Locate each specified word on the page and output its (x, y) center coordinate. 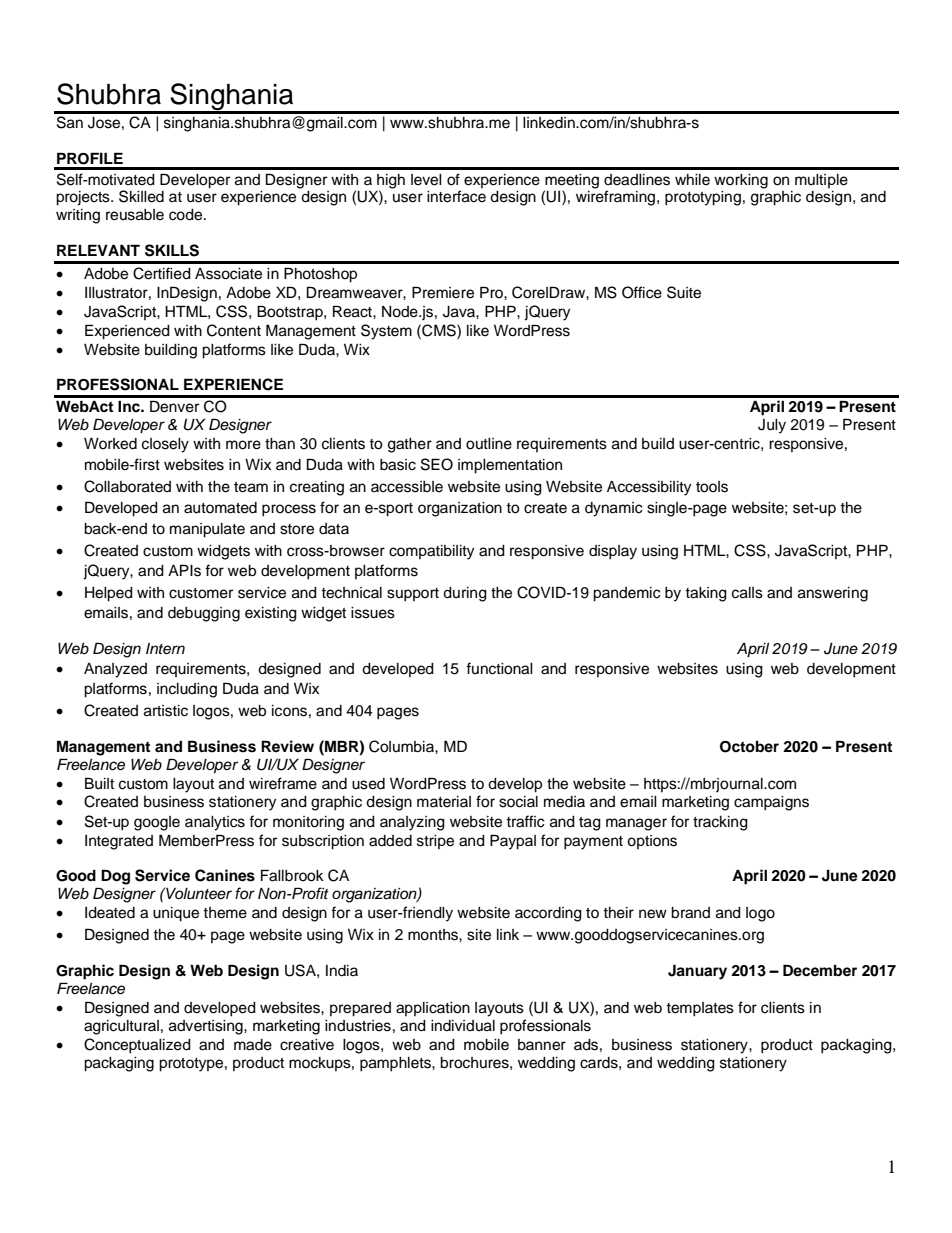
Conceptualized (137, 1046)
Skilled (141, 196)
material (444, 802)
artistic (166, 711)
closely (165, 445)
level (426, 180)
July (772, 426)
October (749, 747)
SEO (437, 464)
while (692, 180)
